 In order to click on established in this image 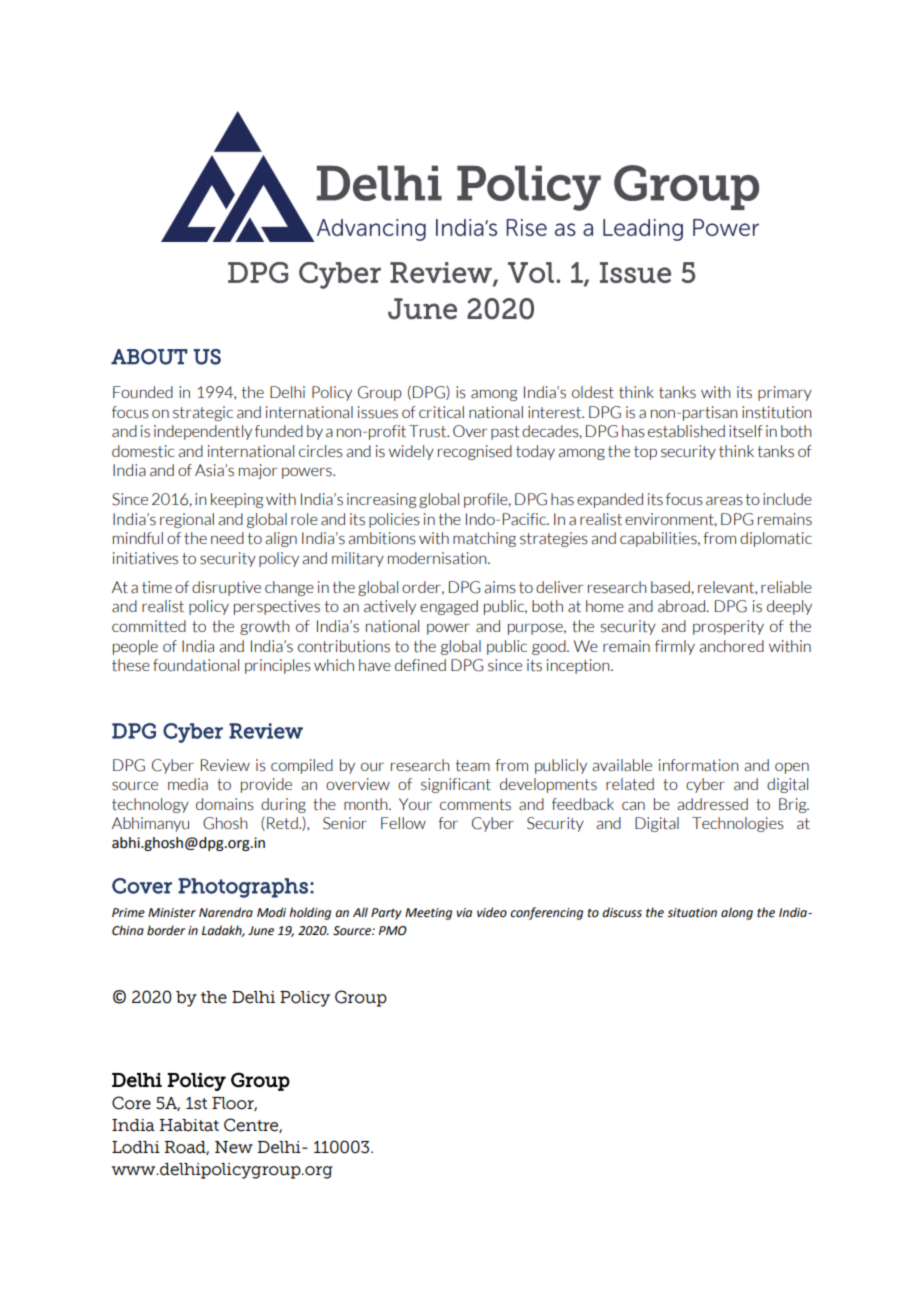, I will do `click(686, 431)`.
